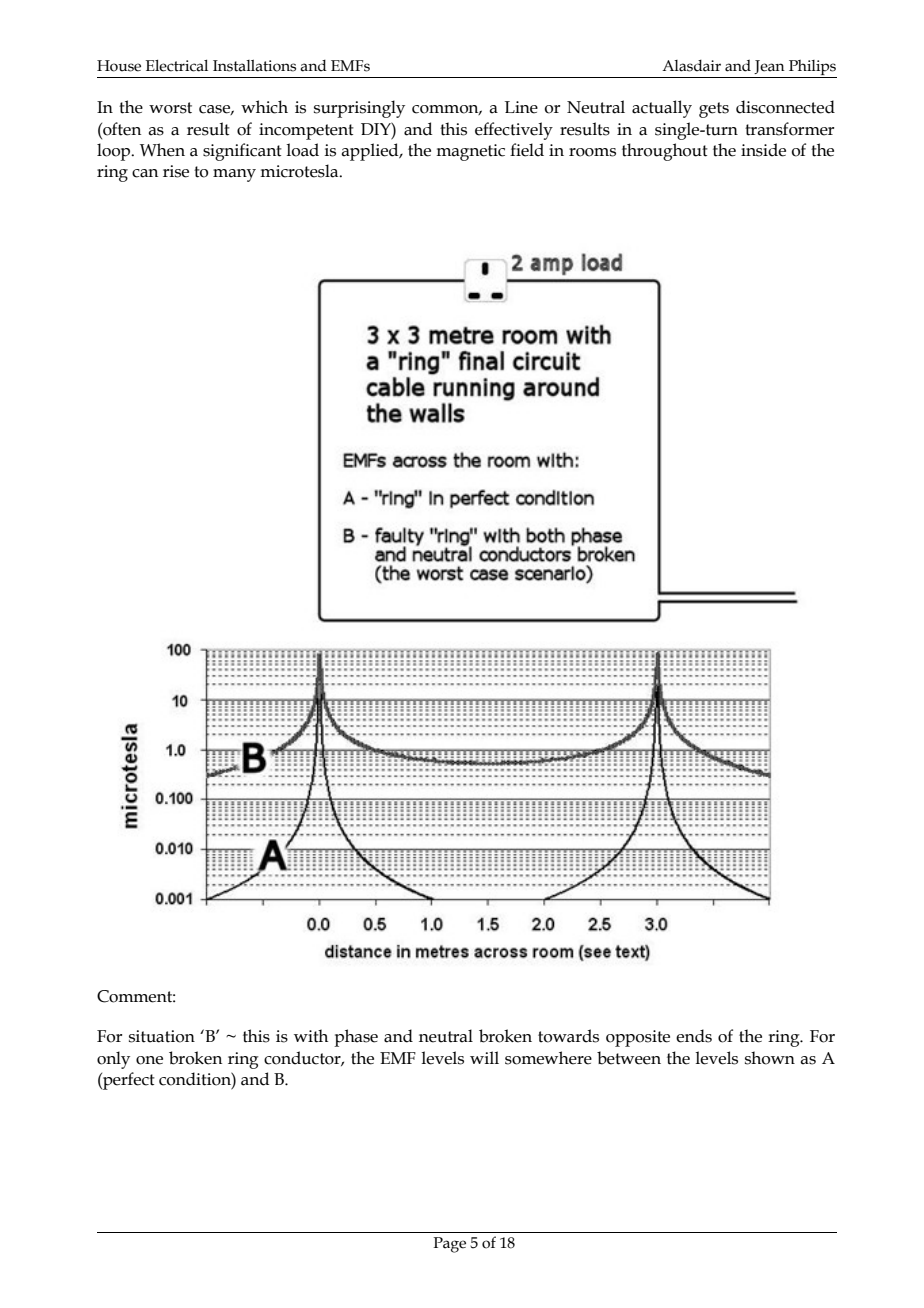  I want to click on magnetic, so click(470, 152).
